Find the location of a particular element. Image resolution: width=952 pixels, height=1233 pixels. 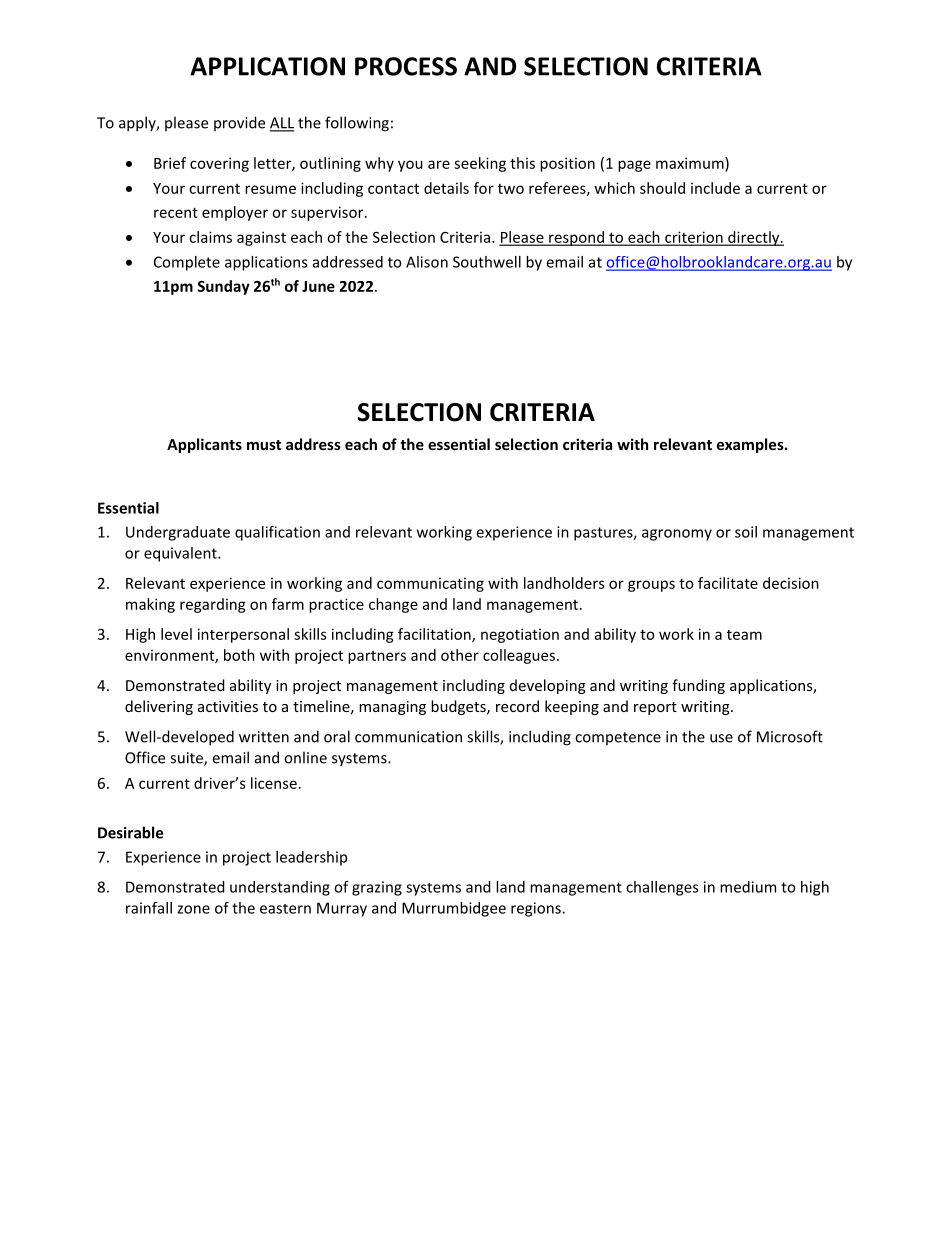

zone is located at coordinates (193, 909).
